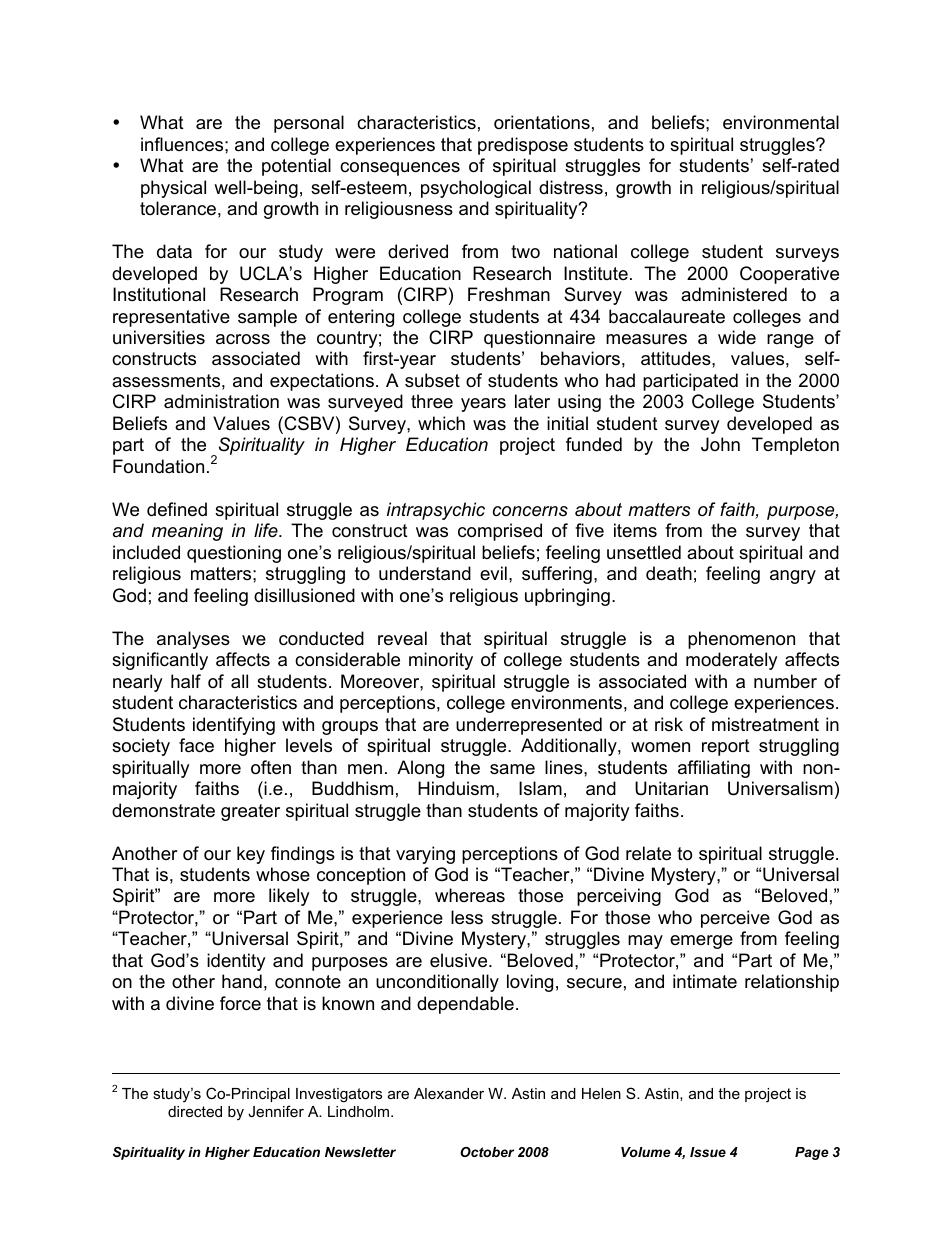 Image resolution: width=952 pixels, height=1233 pixels. Describe the element at coordinates (234, 554) in the screenshot. I see `questioning` at that location.
